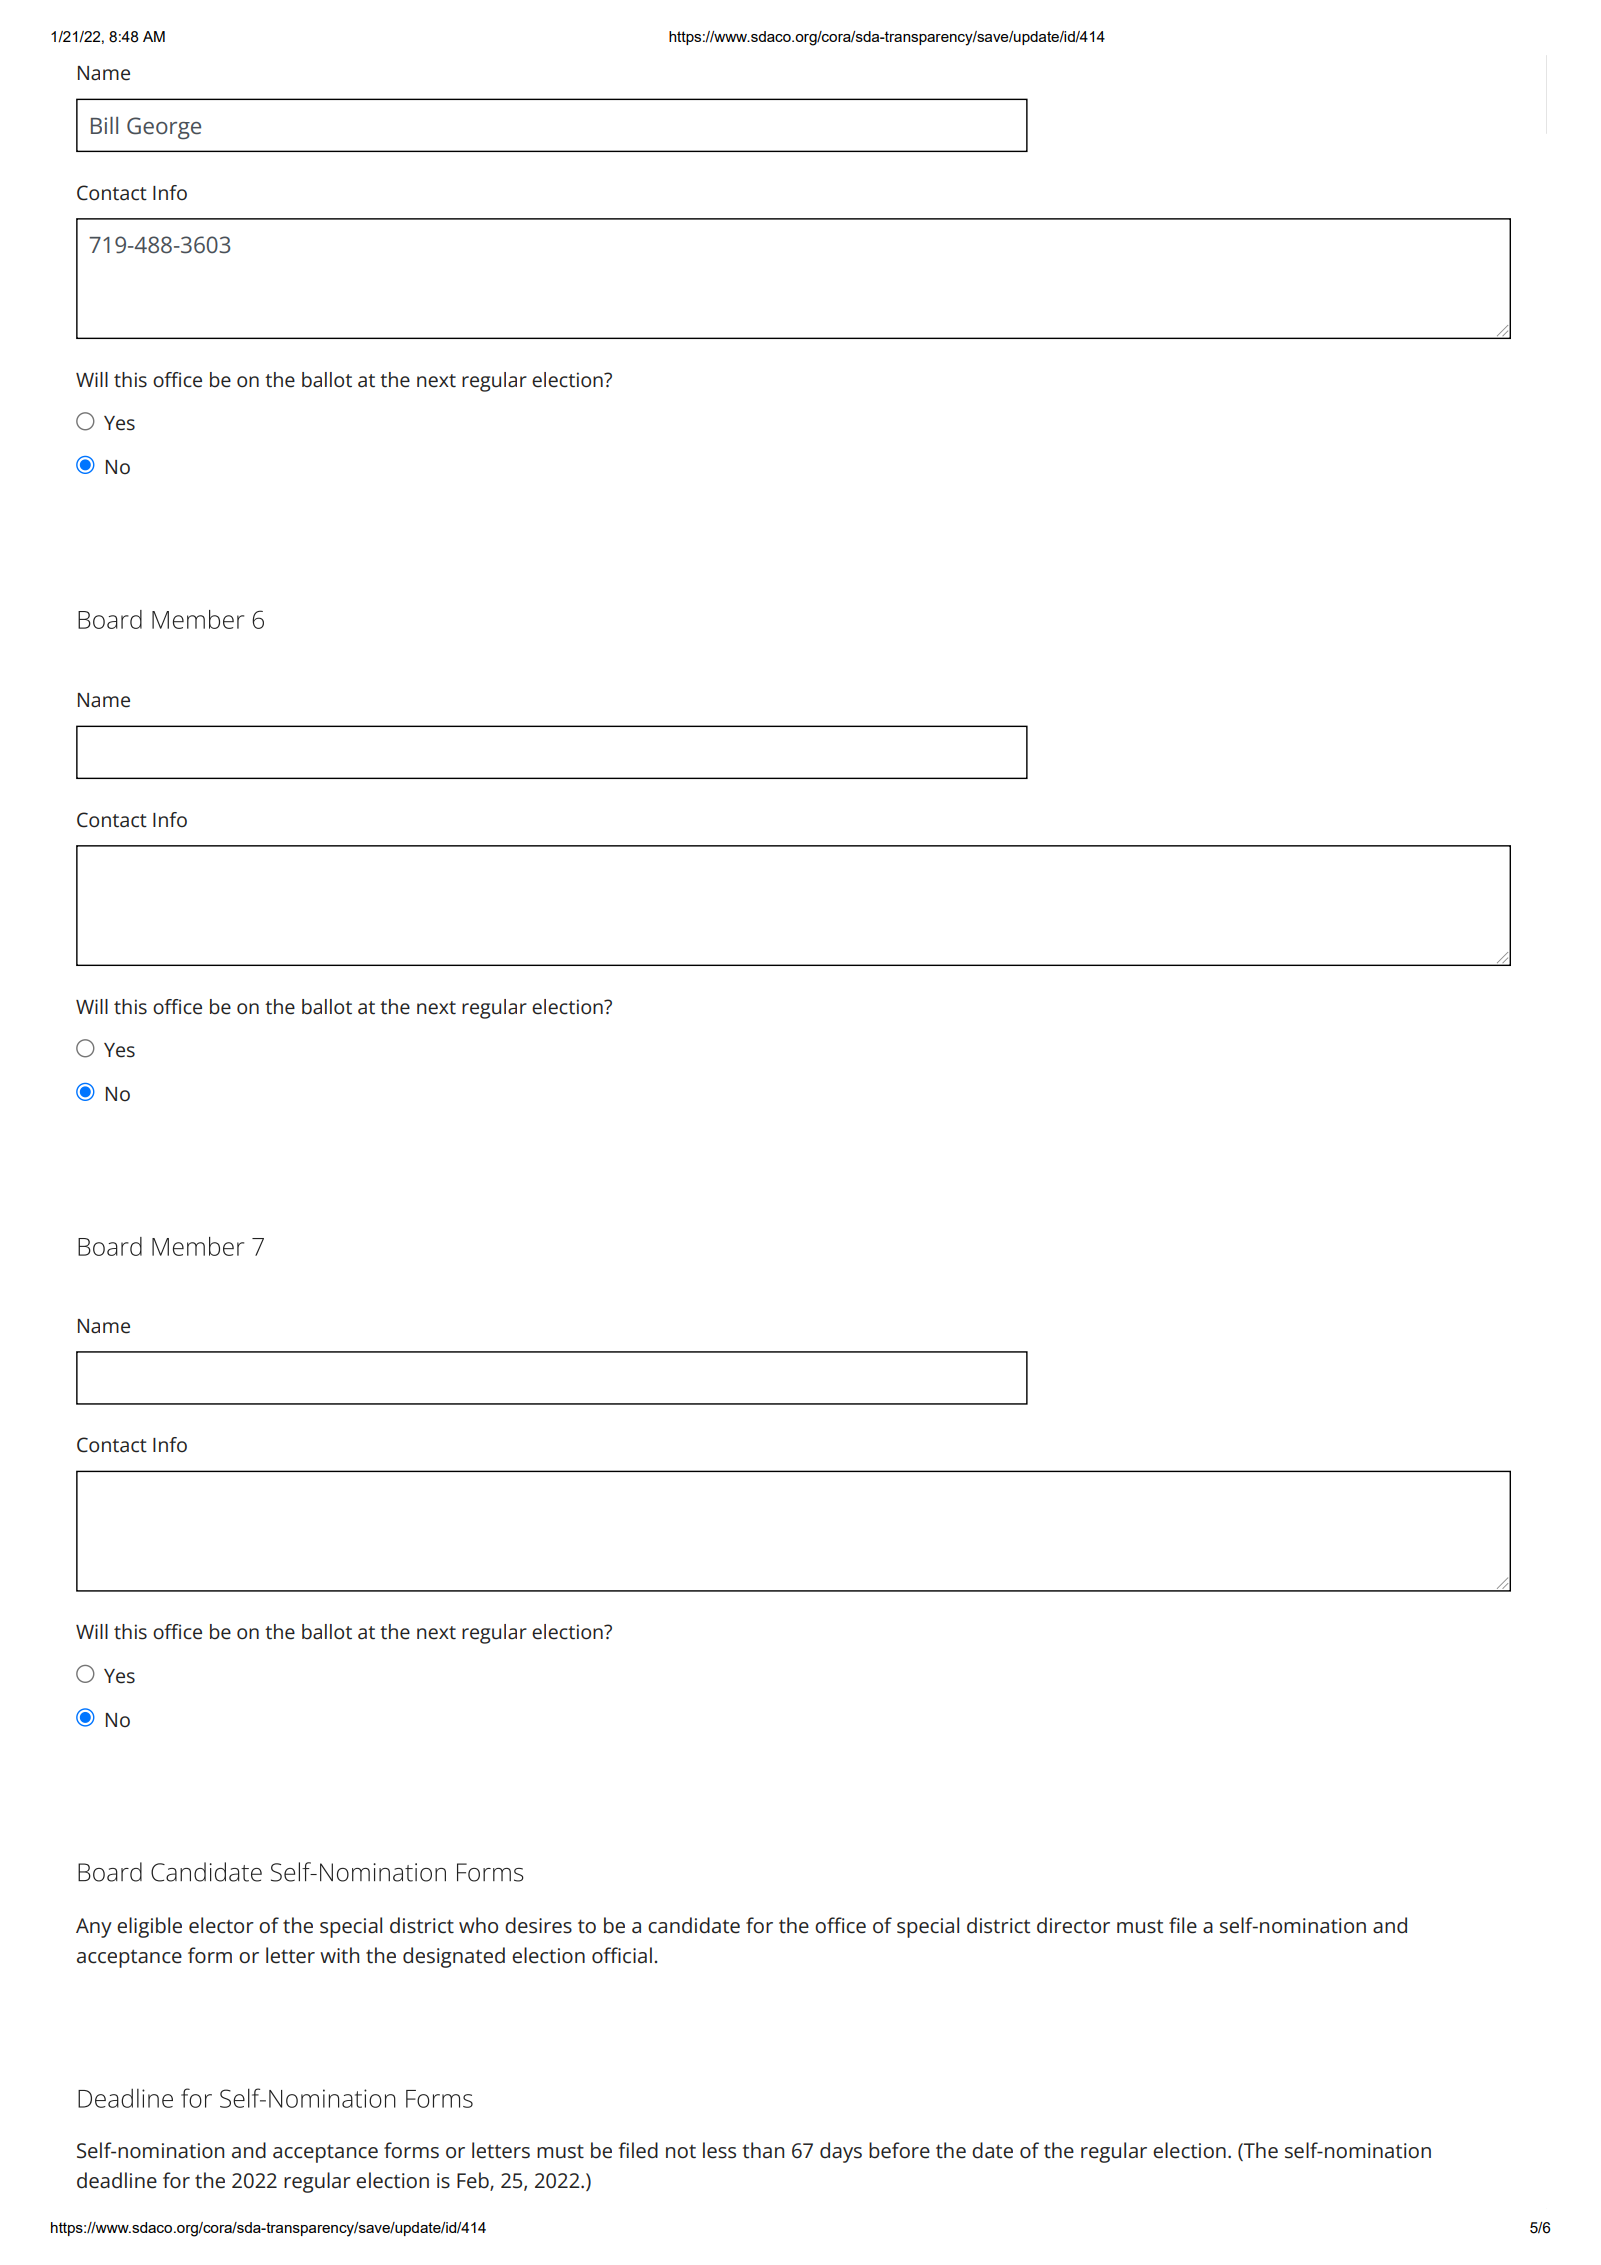  Describe the element at coordinates (104, 125) in the screenshot. I see `Bill` at that location.
